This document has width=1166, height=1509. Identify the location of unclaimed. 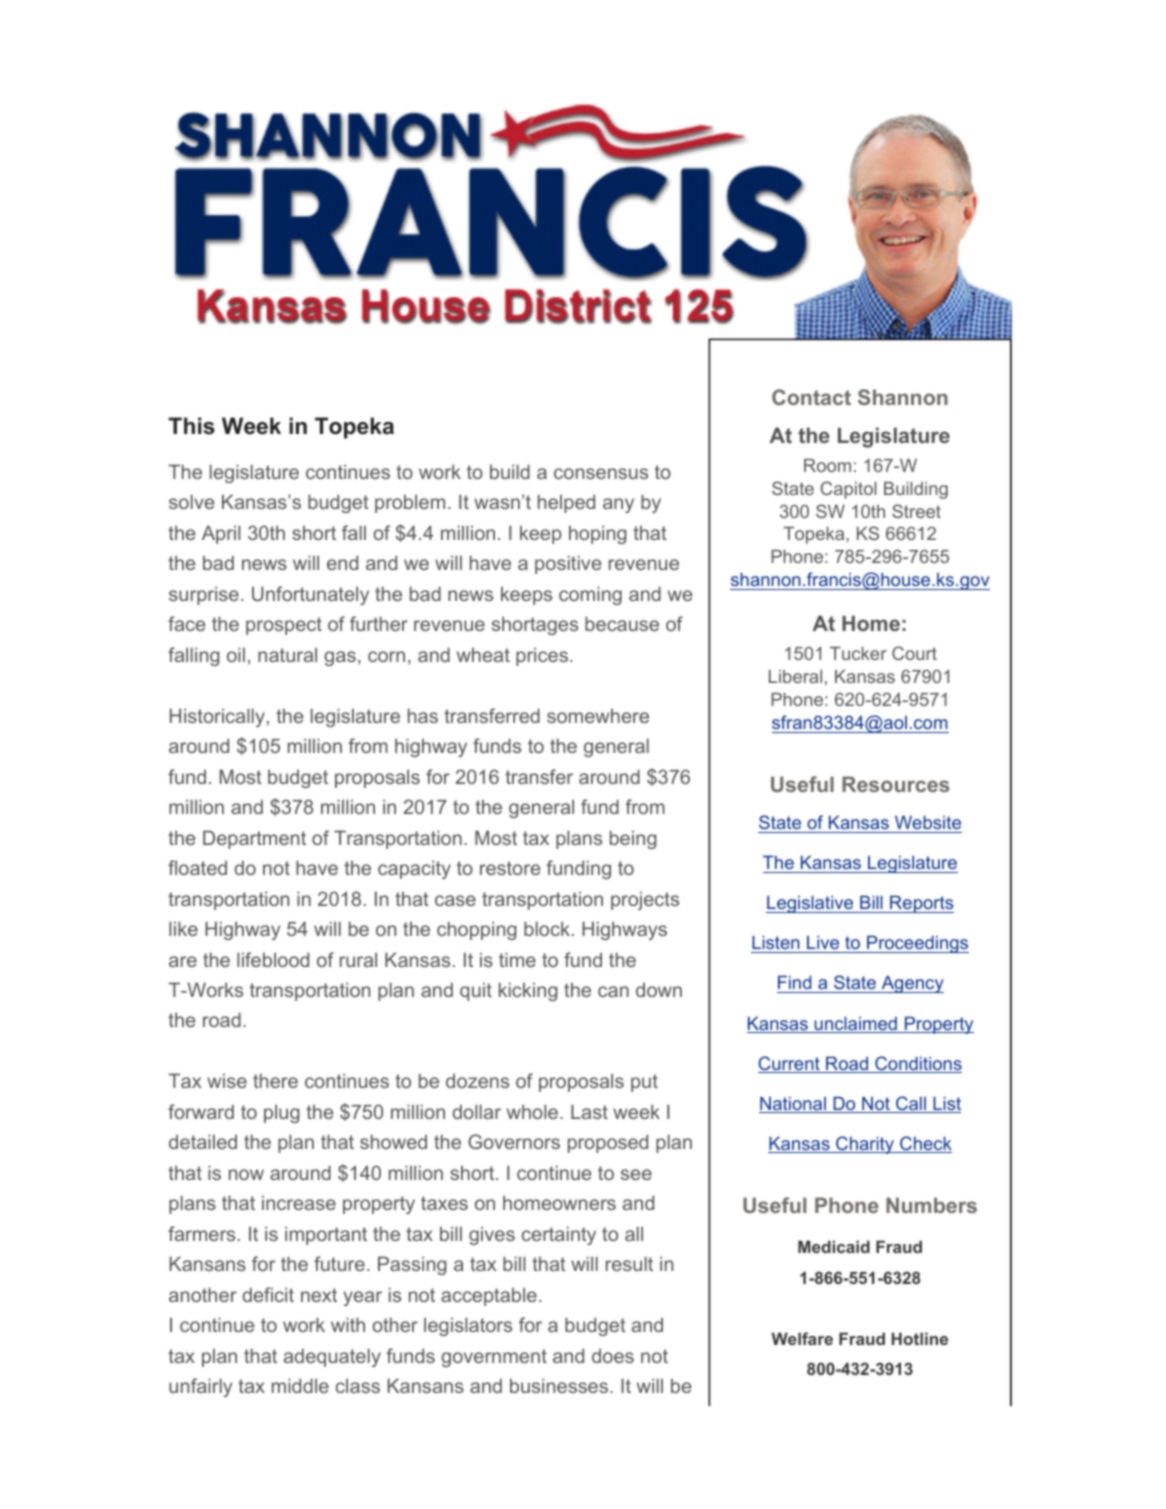
(855, 1024).
